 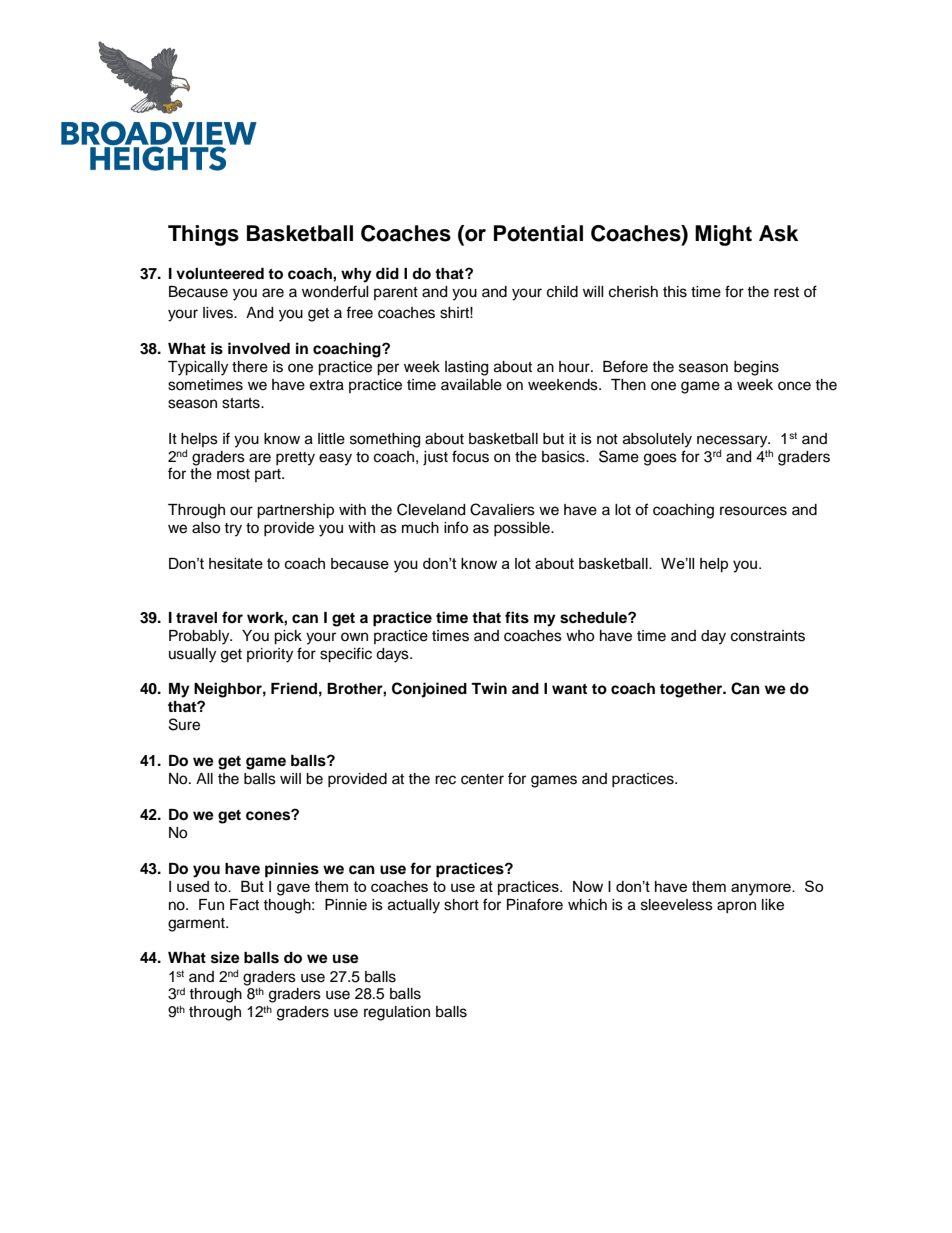 I want to click on constraints, so click(x=768, y=636).
